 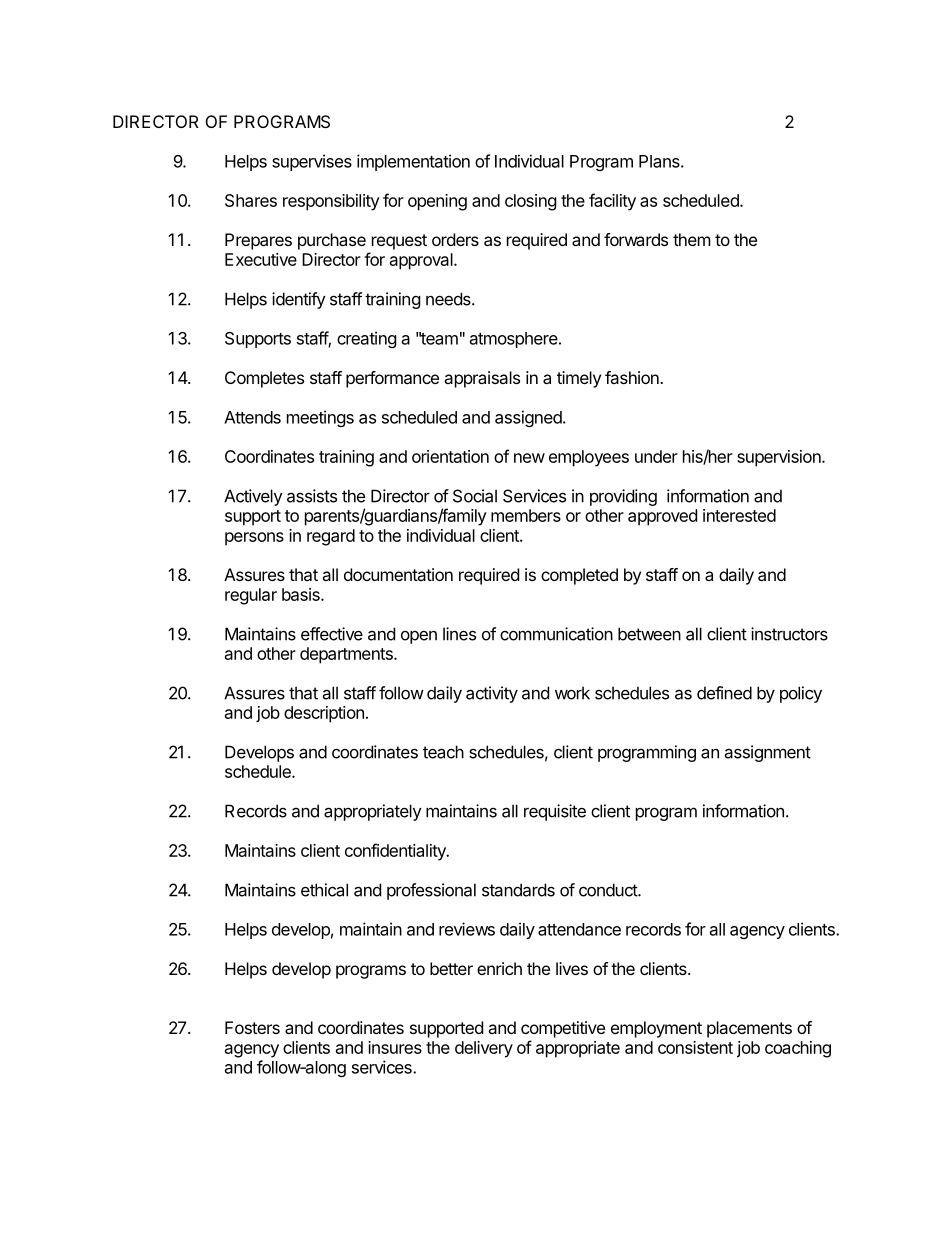 What do you see at coordinates (789, 634) in the image?
I see `instructors` at bounding box center [789, 634].
